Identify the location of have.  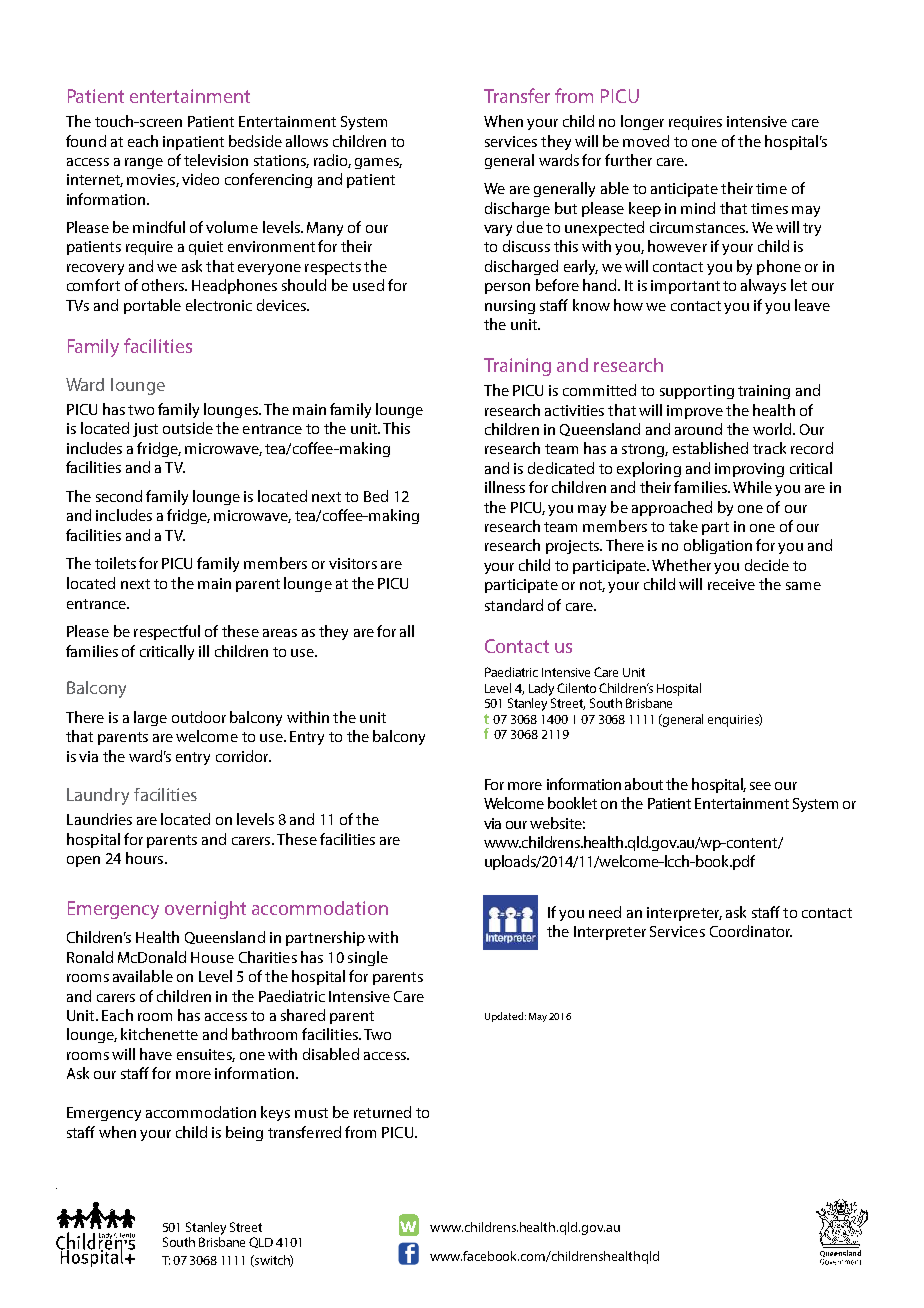
(156, 1054).
